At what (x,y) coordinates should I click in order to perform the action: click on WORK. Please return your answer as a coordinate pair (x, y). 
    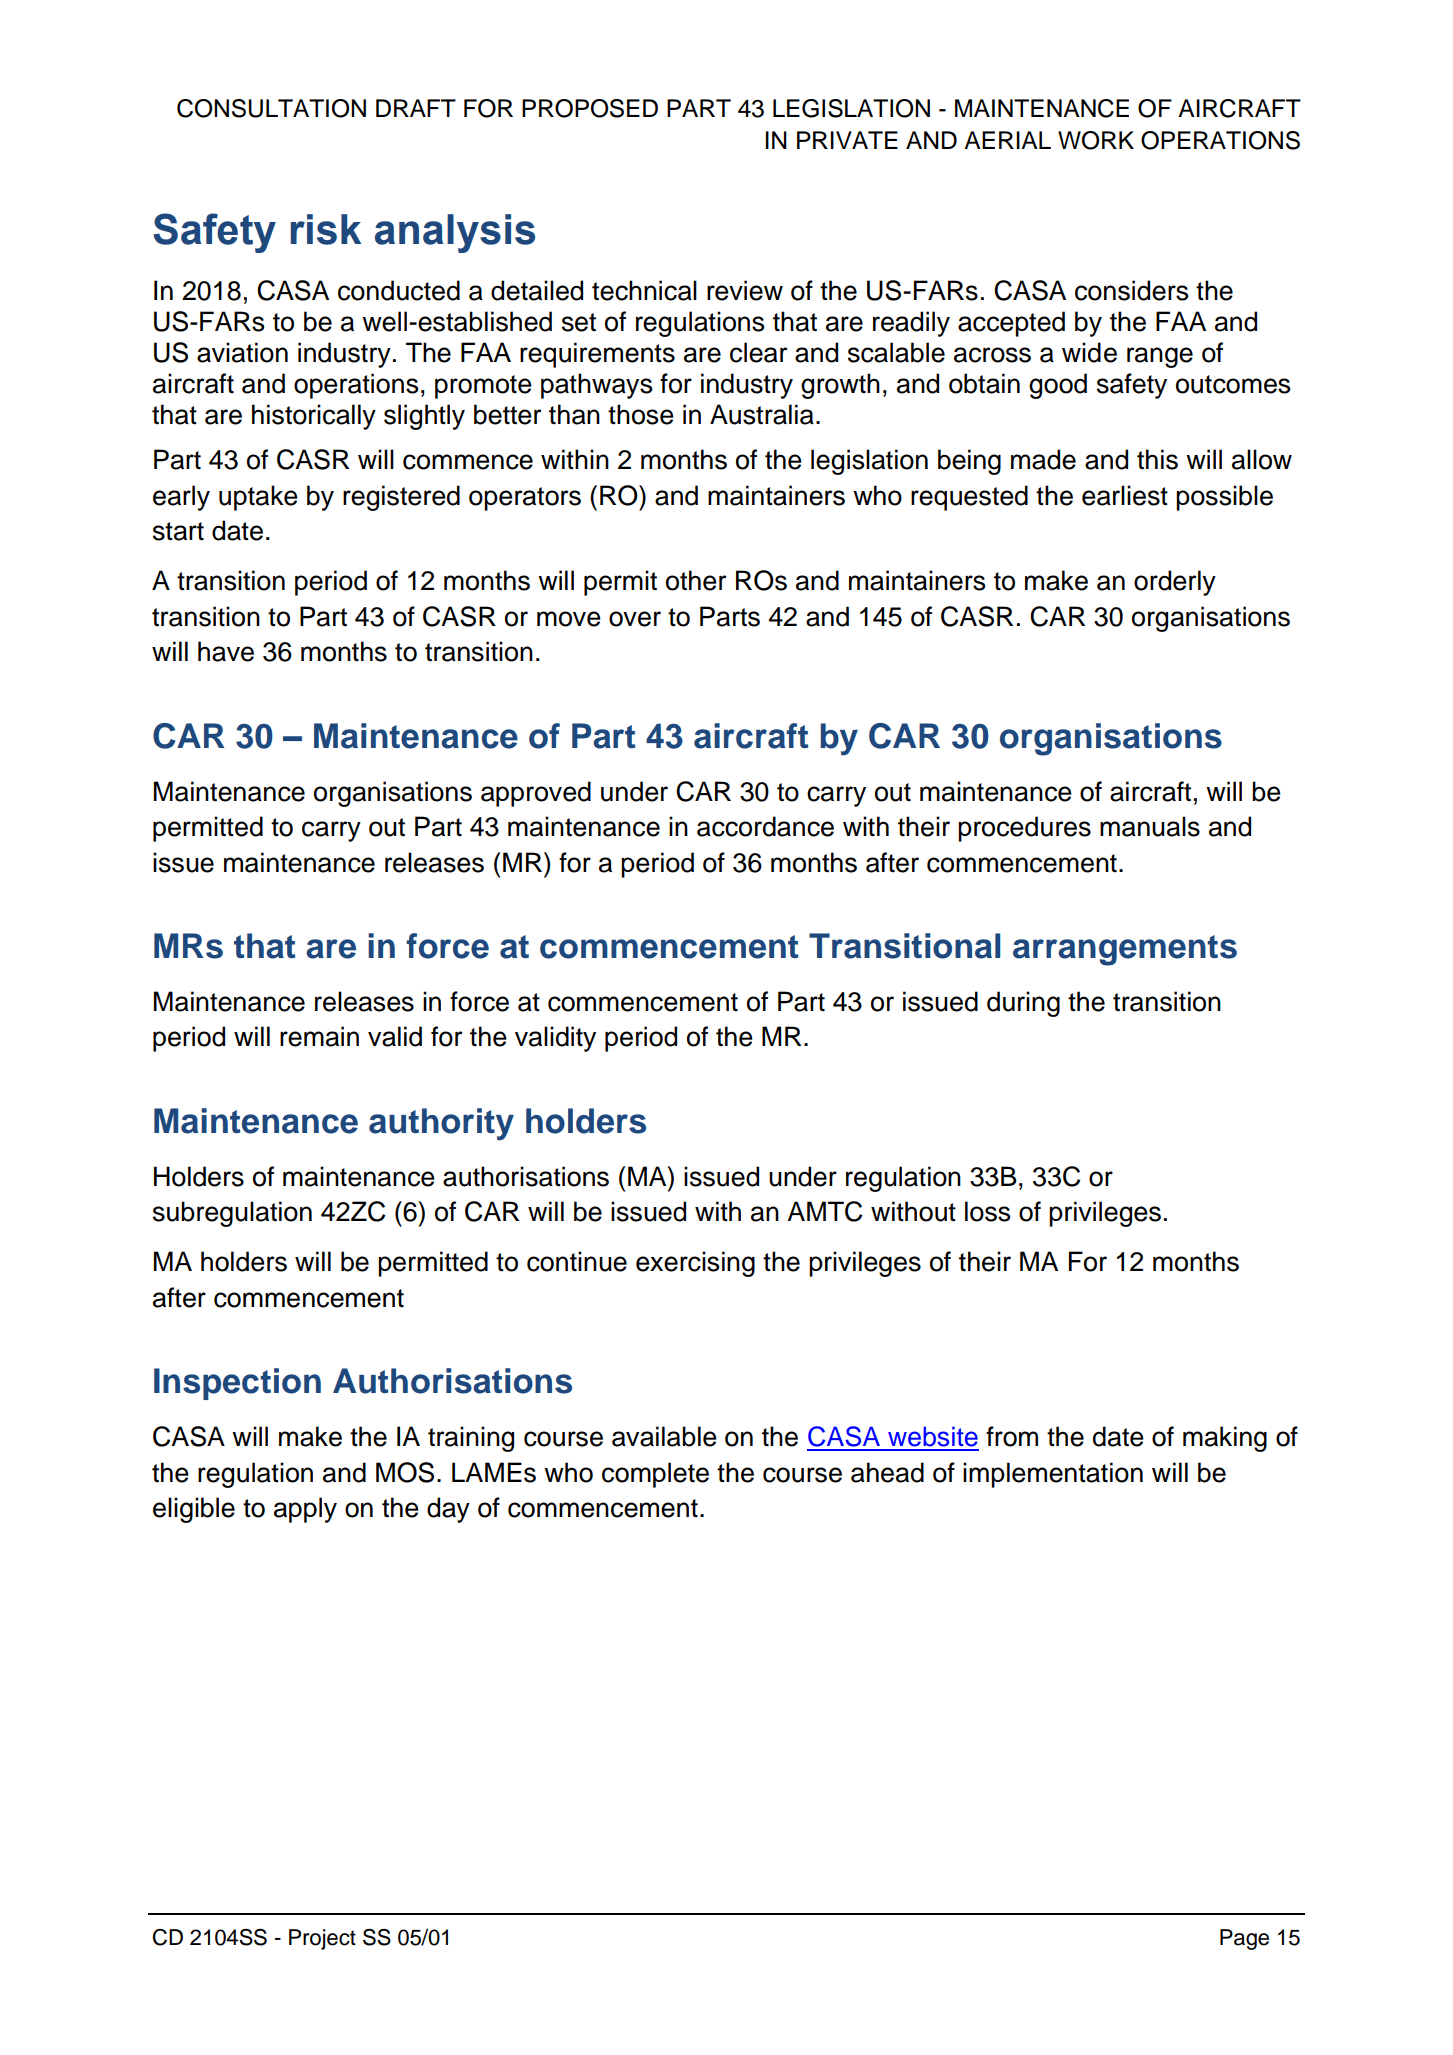
    Looking at the image, I should click on (1096, 140).
